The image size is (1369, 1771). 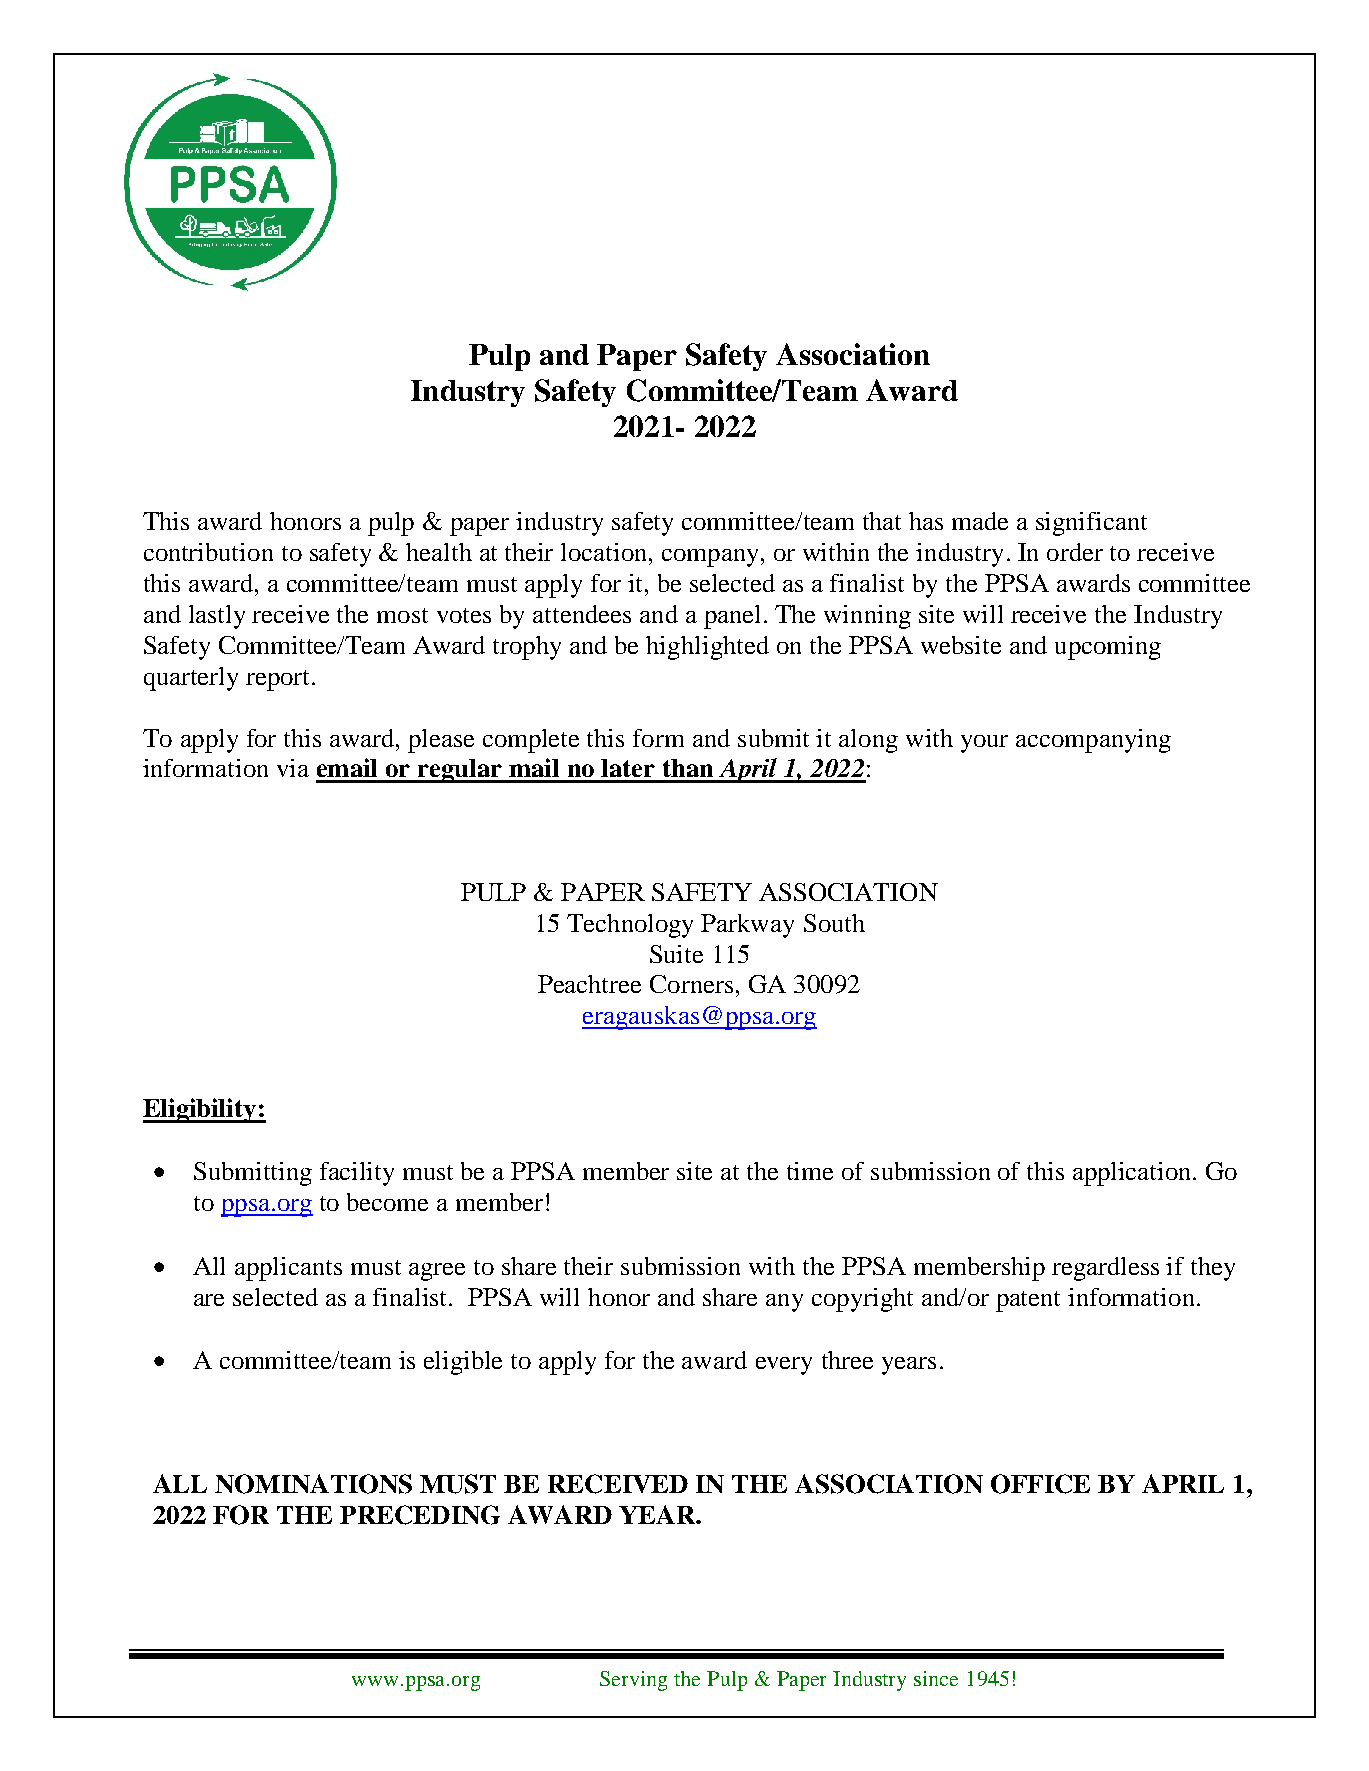 I want to click on via, so click(x=293, y=768).
